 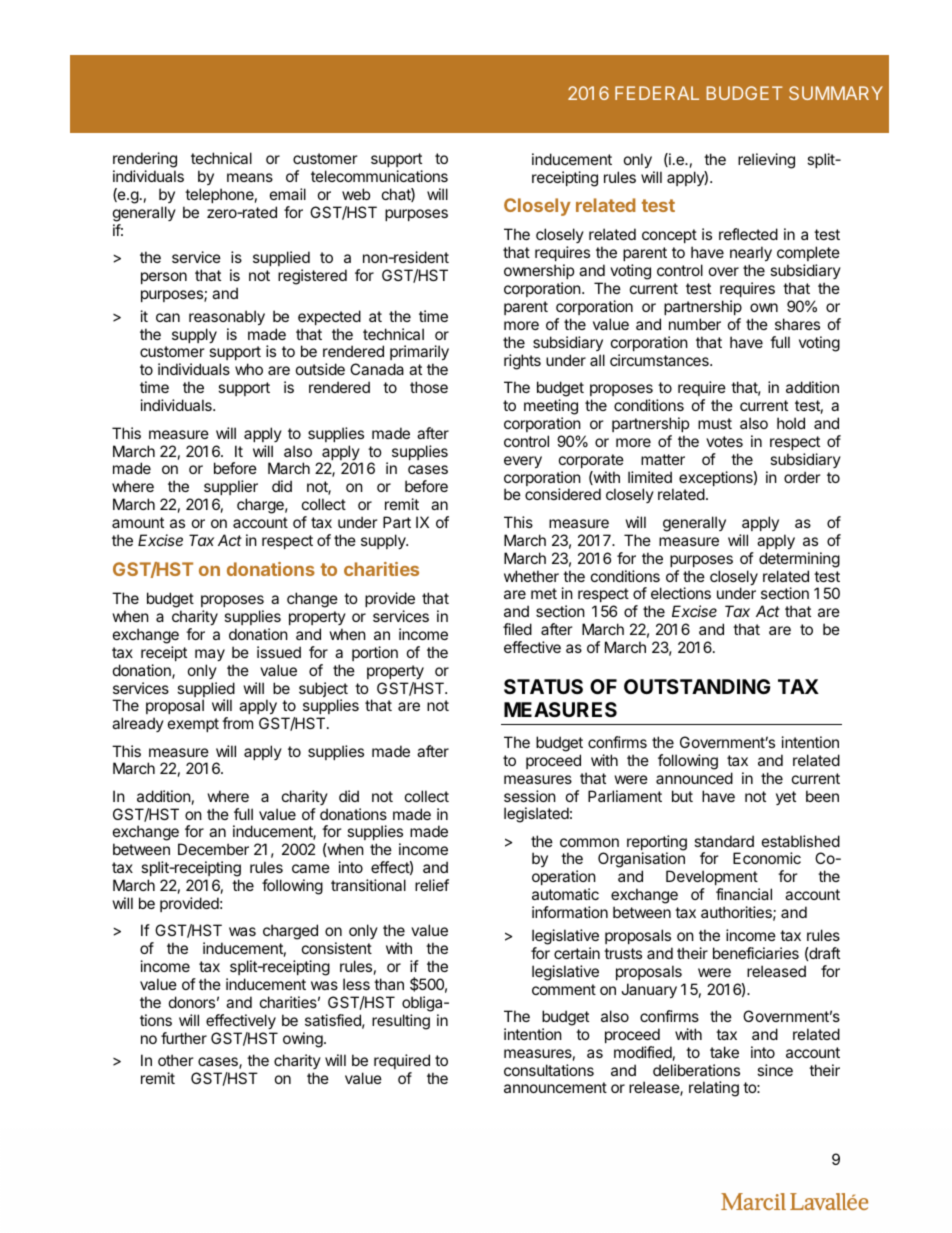 What do you see at coordinates (176, 1060) in the image?
I see `other` at bounding box center [176, 1060].
